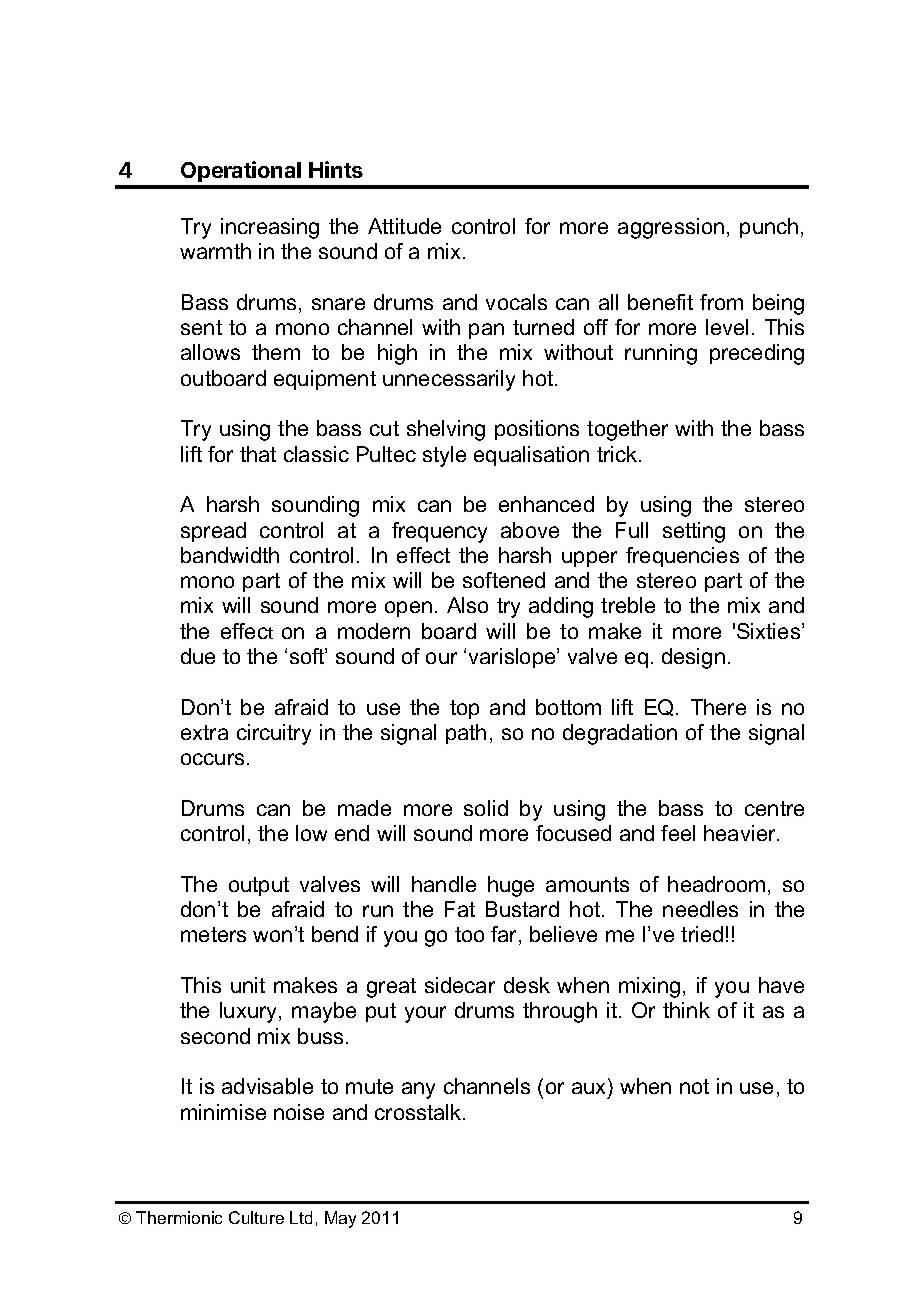  I want to click on not, so click(694, 1086).
